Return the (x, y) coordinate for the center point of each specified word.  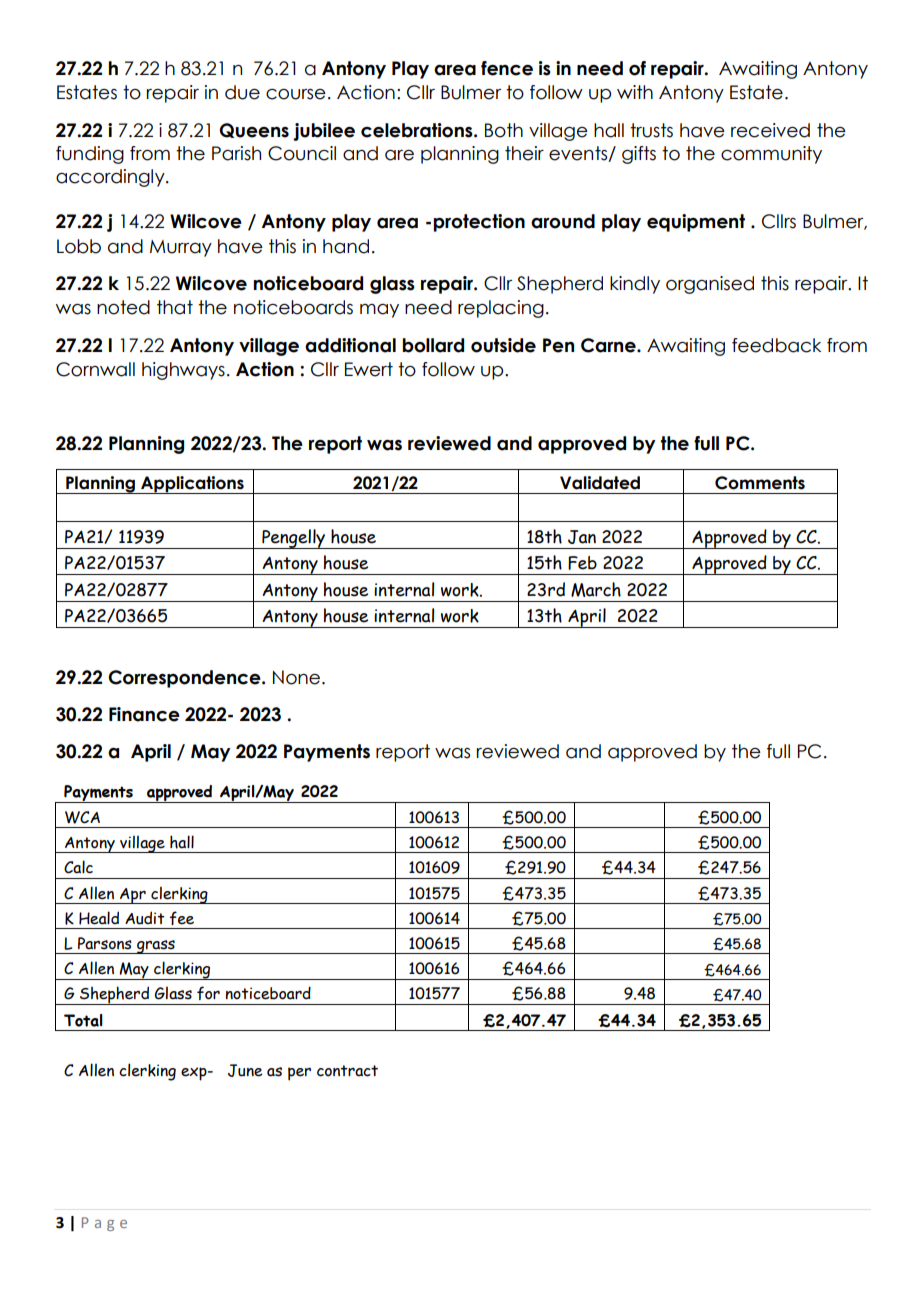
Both (504, 130)
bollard (433, 345)
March (596, 589)
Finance (144, 714)
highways (183, 371)
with (635, 92)
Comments (760, 483)
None (296, 677)
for (208, 993)
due (242, 92)
